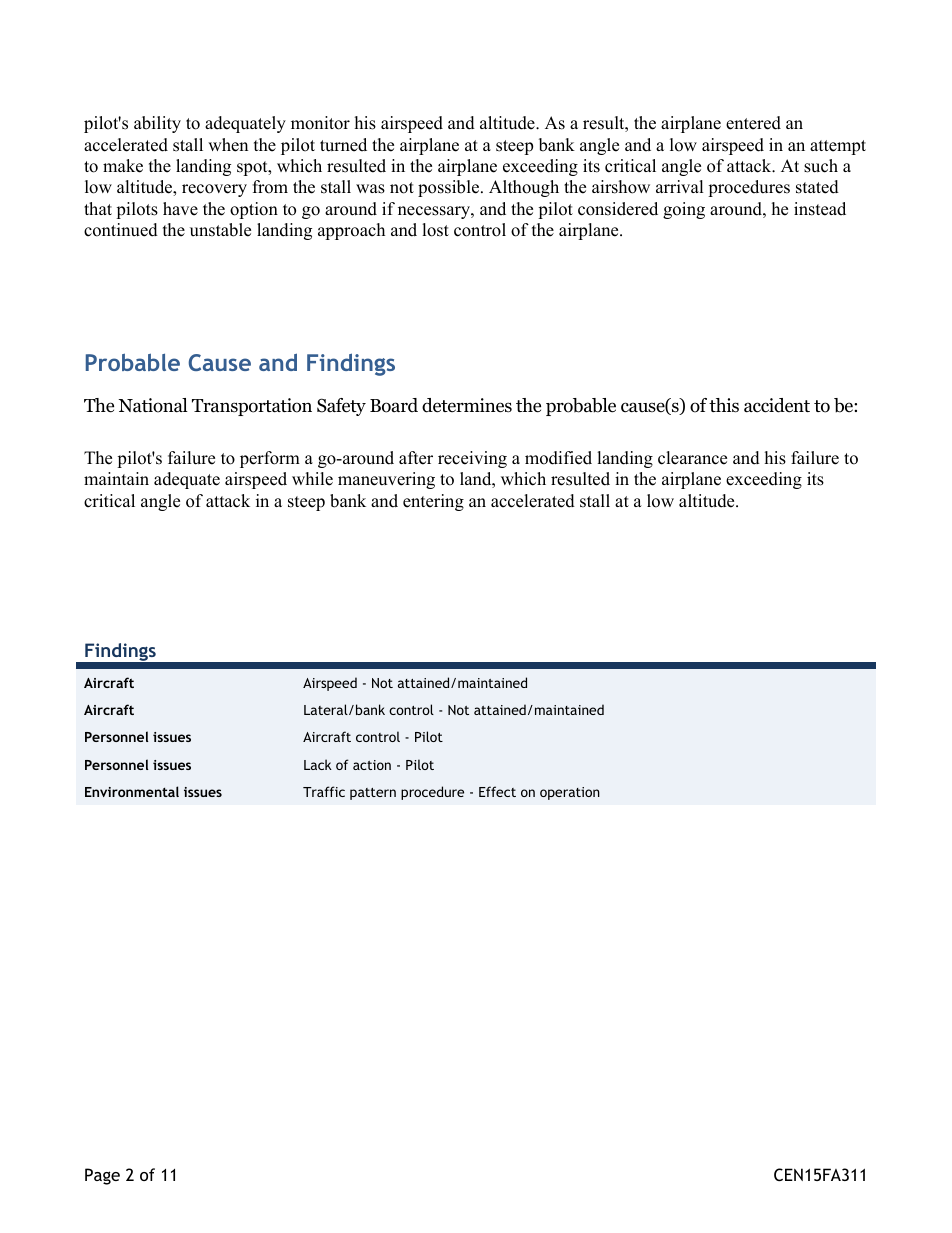 Image resolution: width=952 pixels, height=1233 pixels. Describe the element at coordinates (448, 188) in the screenshot. I see `possible` at that location.
